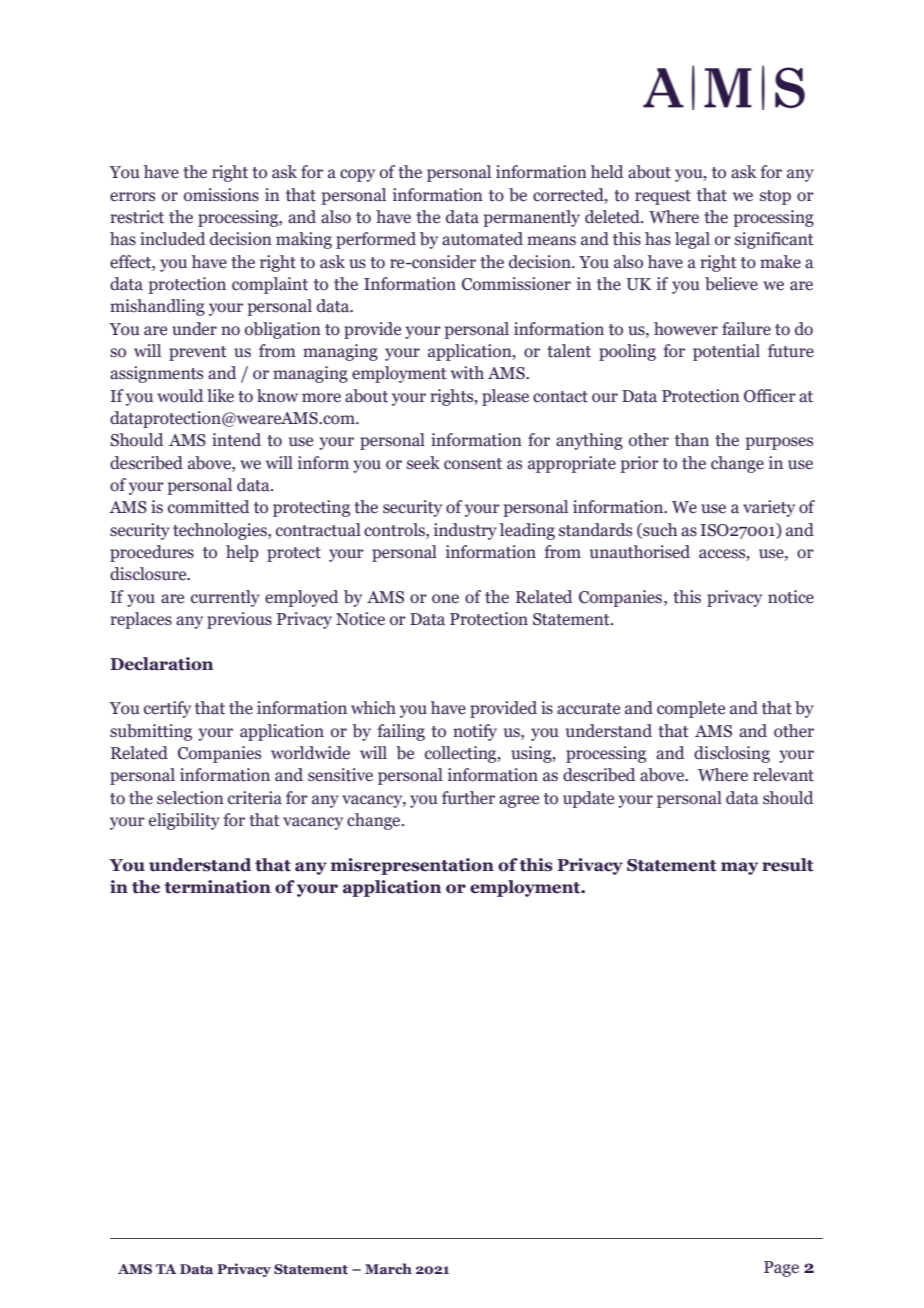  I want to click on misrepresentation, so click(412, 866).
